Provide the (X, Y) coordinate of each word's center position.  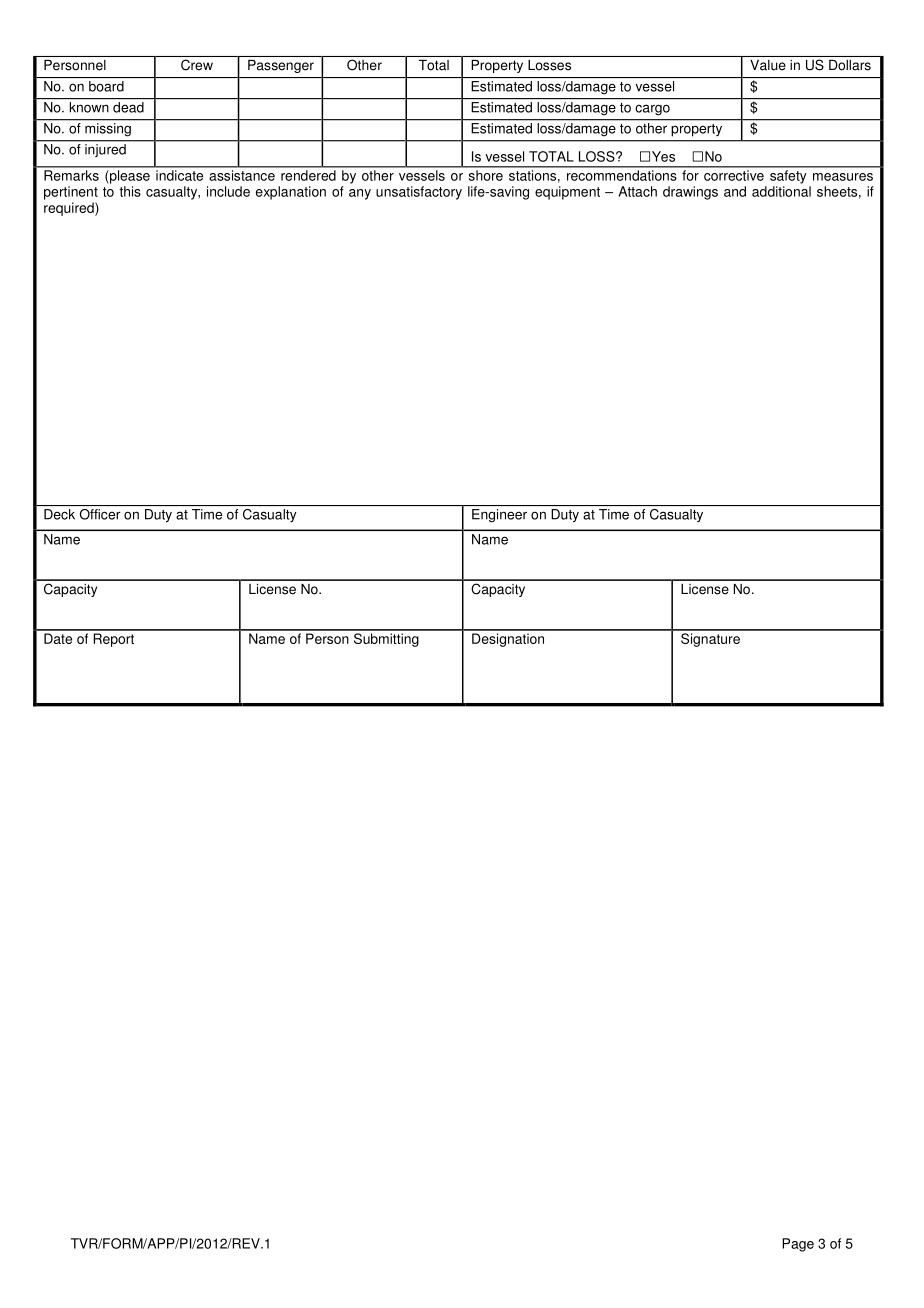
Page (798, 1245)
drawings (690, 193)
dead (128, 107)
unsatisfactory (419, 193)
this (130, 191)
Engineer (499, 516)
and (735, 191)
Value (768, 65)
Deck (59, 514)
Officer (100, 514)
